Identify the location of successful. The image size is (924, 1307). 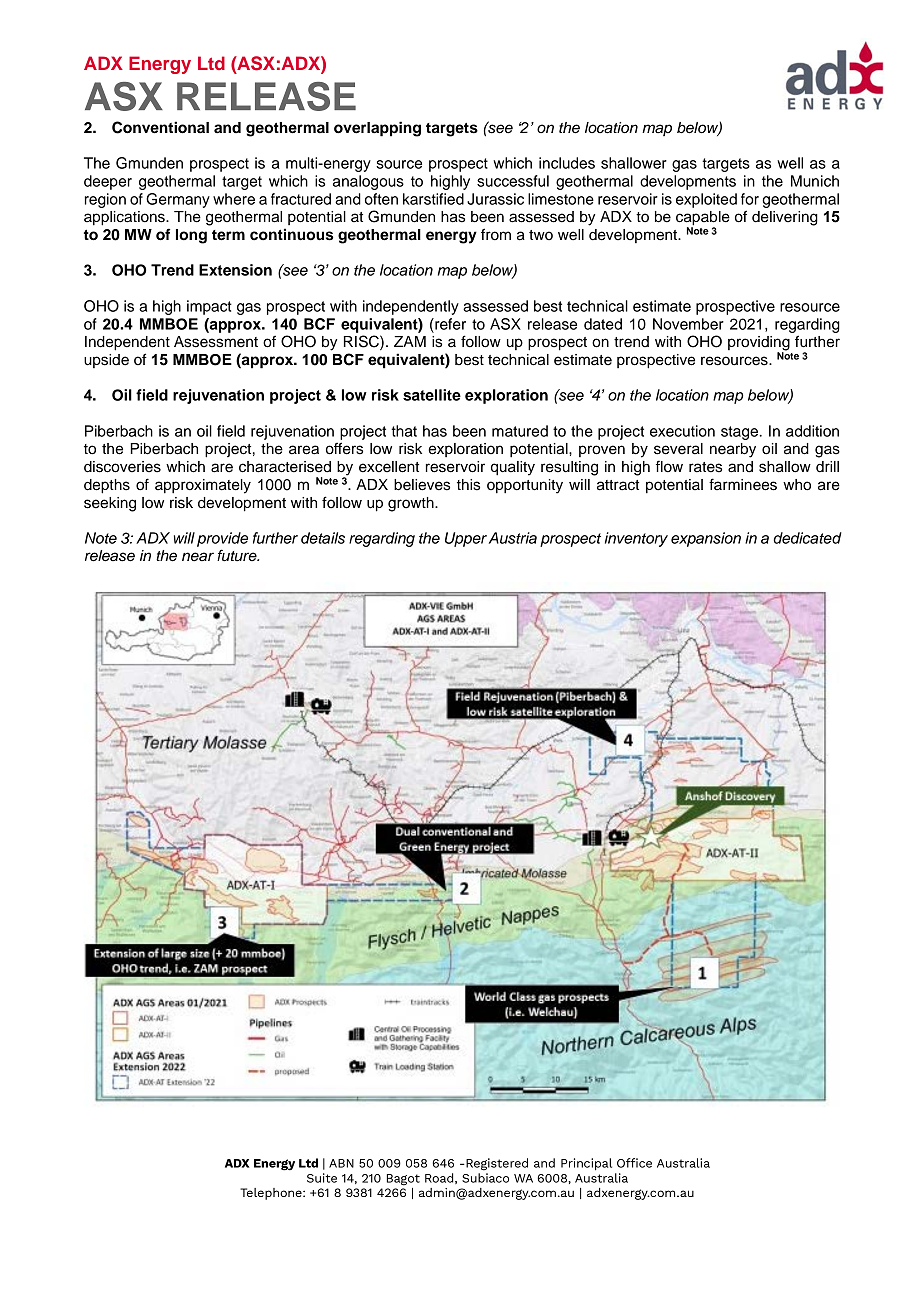
(513, 181).
